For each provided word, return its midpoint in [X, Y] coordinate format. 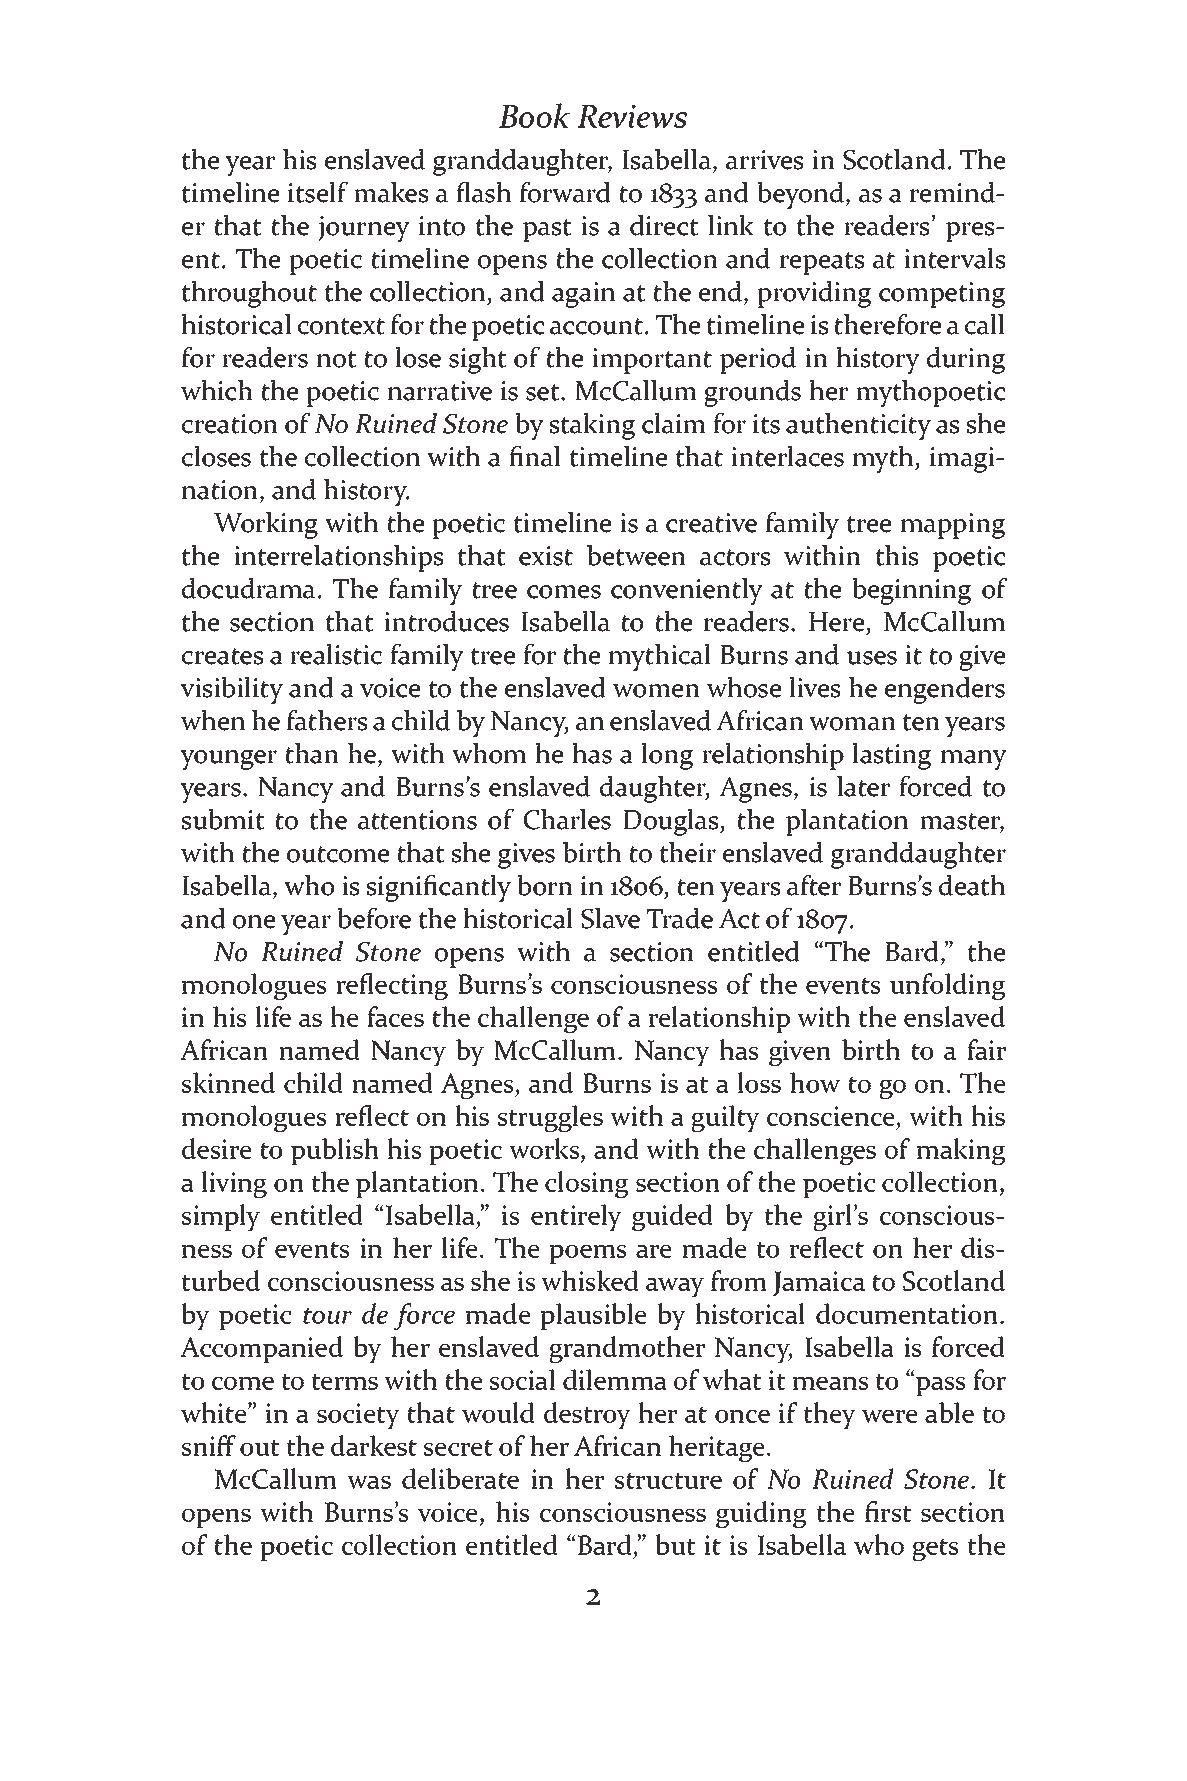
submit [223, 819]
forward [565, 192]
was [369, 1482]
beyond [801, 195]
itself [318, 192]
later [863, 786]
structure [668, 1480]
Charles [567, 819]
